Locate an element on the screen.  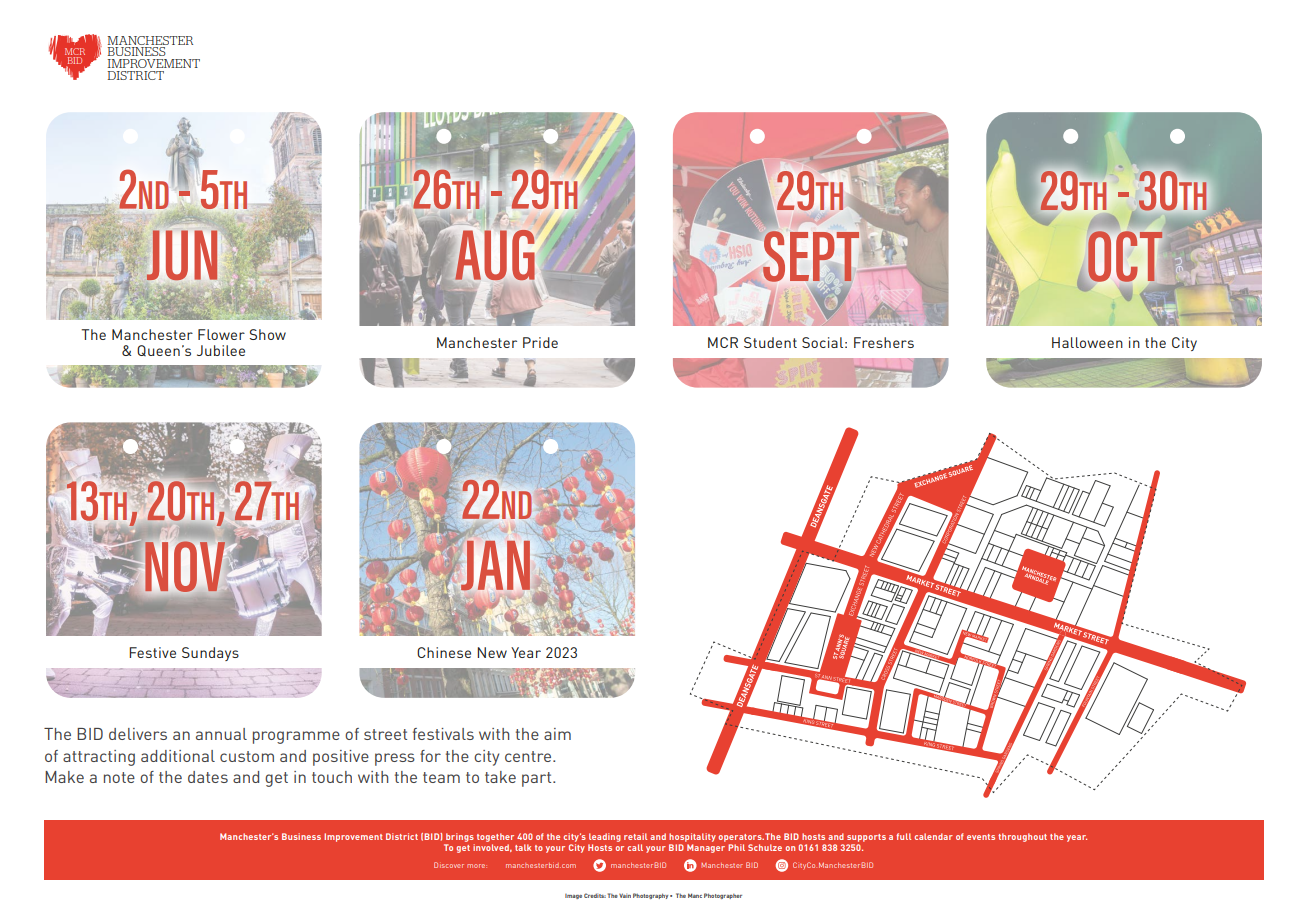
aim is located at coordinates (557, 734).
